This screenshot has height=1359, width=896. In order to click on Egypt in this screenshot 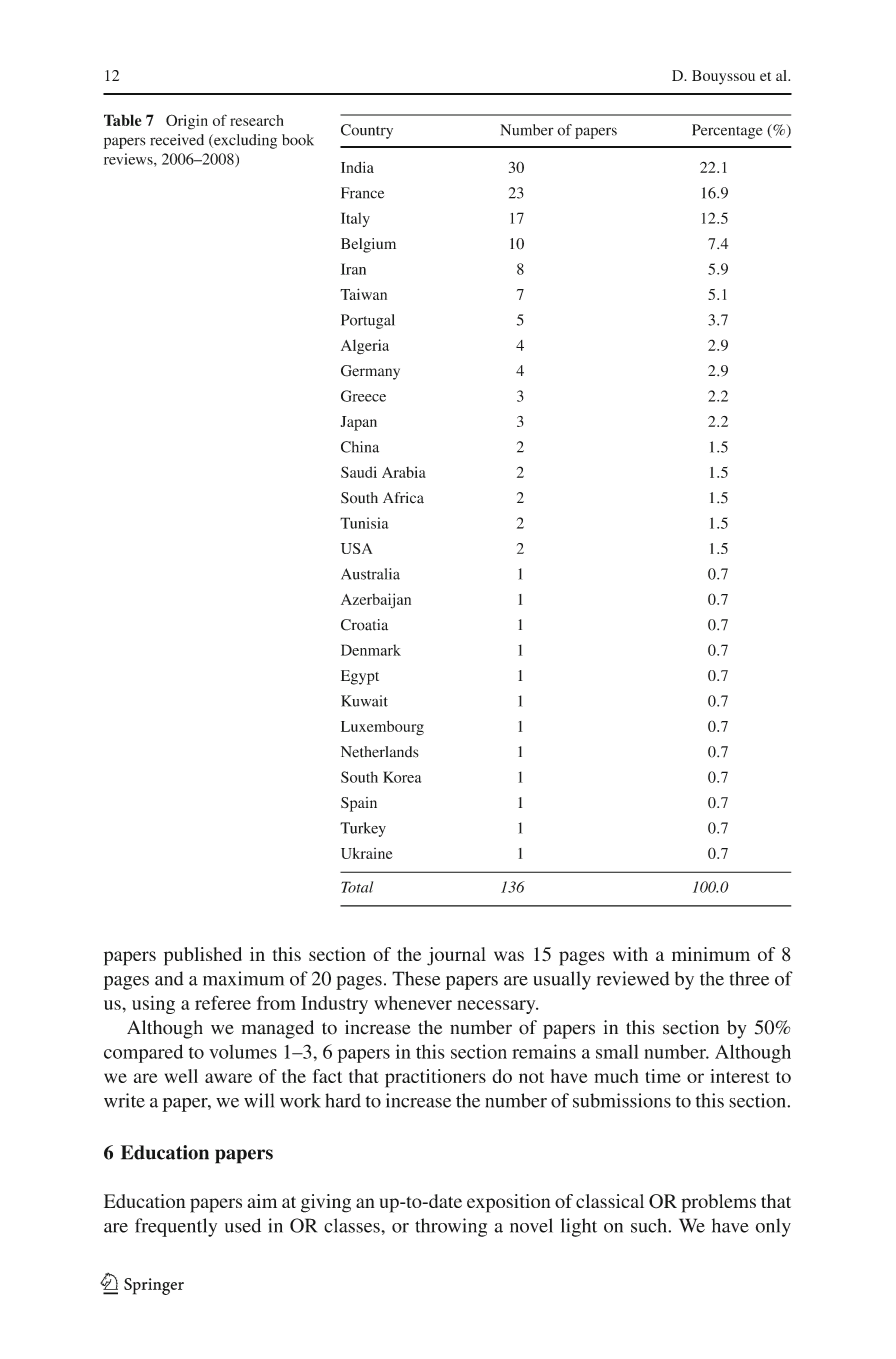, I will do `click(360, 677)`.
